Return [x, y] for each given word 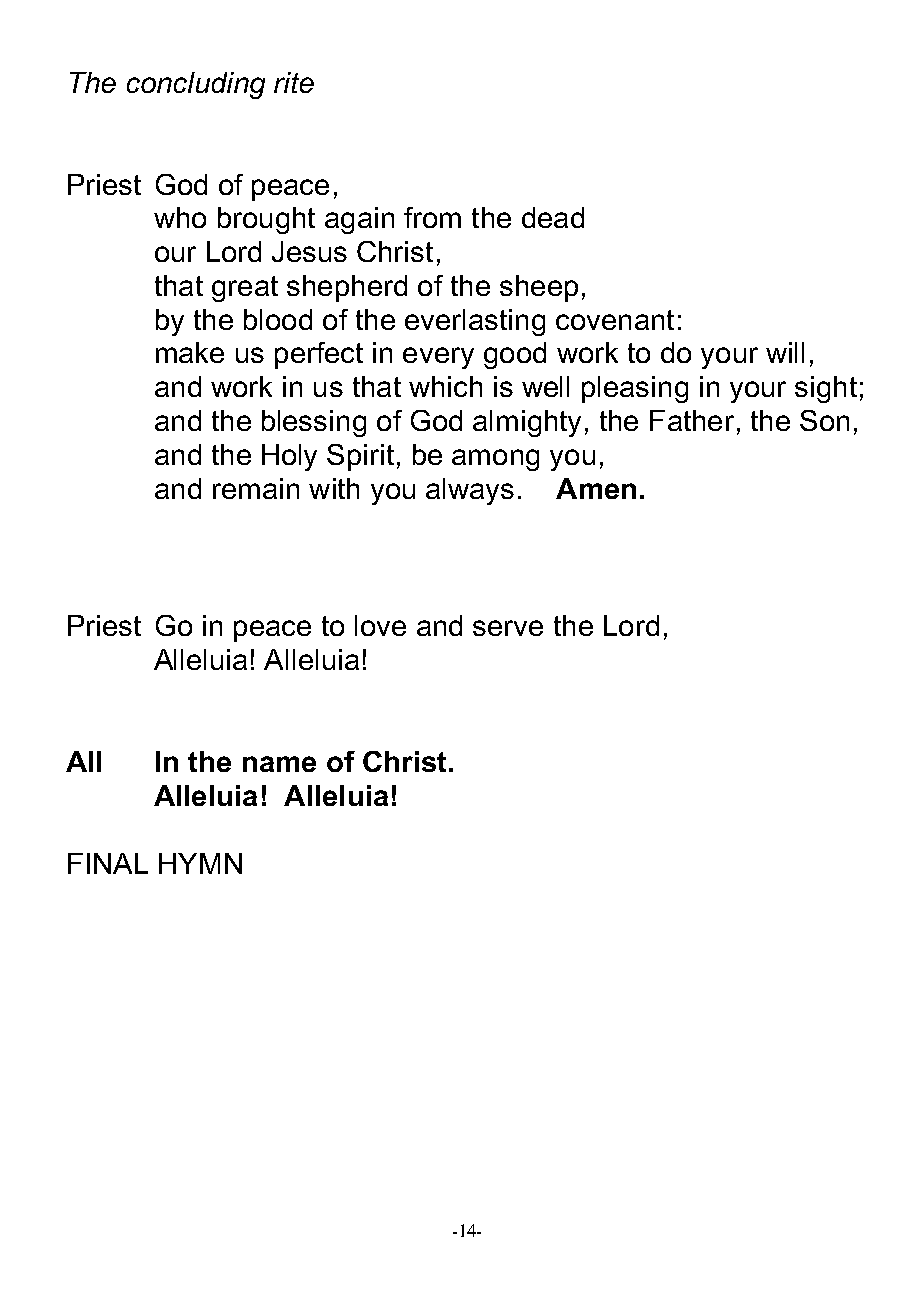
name [279, 764]
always [470, 491]
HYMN [200, 863]
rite [294, 82]
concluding [196, 85]
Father [692, 420]
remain [256, 488]
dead [553, 217]
